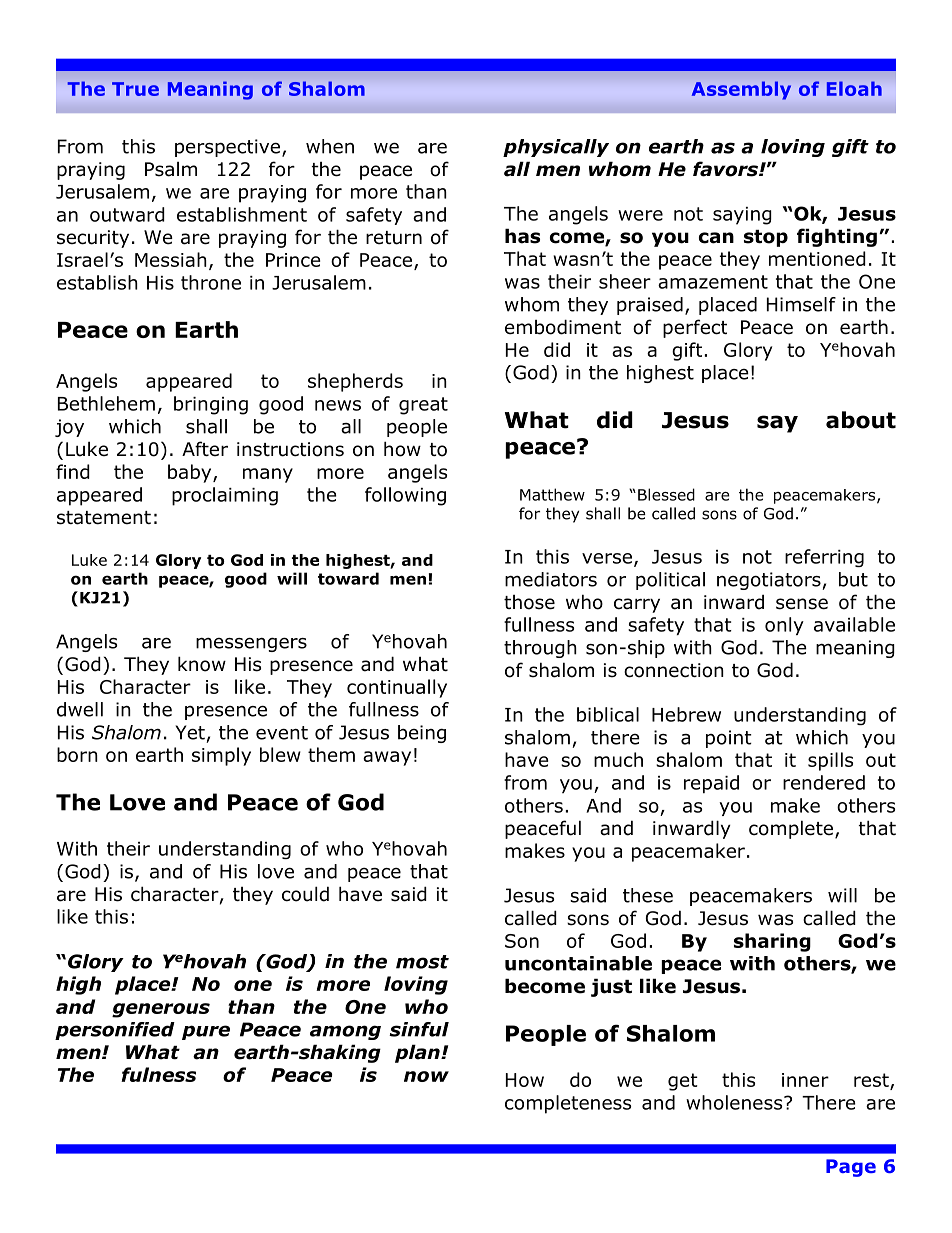 The width and height of the screenshot is (952, 1233). What do you see at coordinates (221, 756) in the screenshot?
I see `simply` at bounding box center [221, 756].
